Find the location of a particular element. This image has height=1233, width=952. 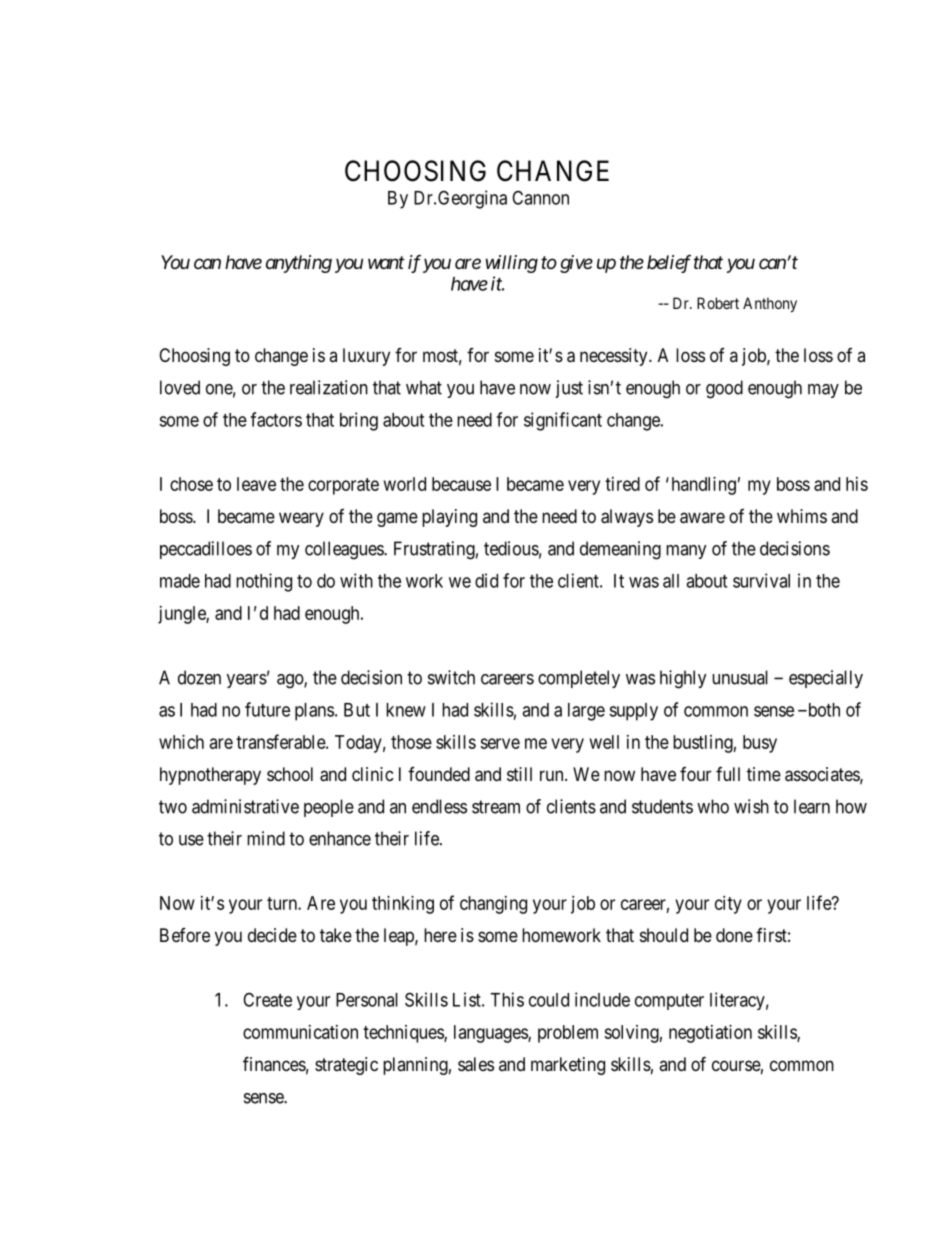

stream is located at coordinates (496, 807).
